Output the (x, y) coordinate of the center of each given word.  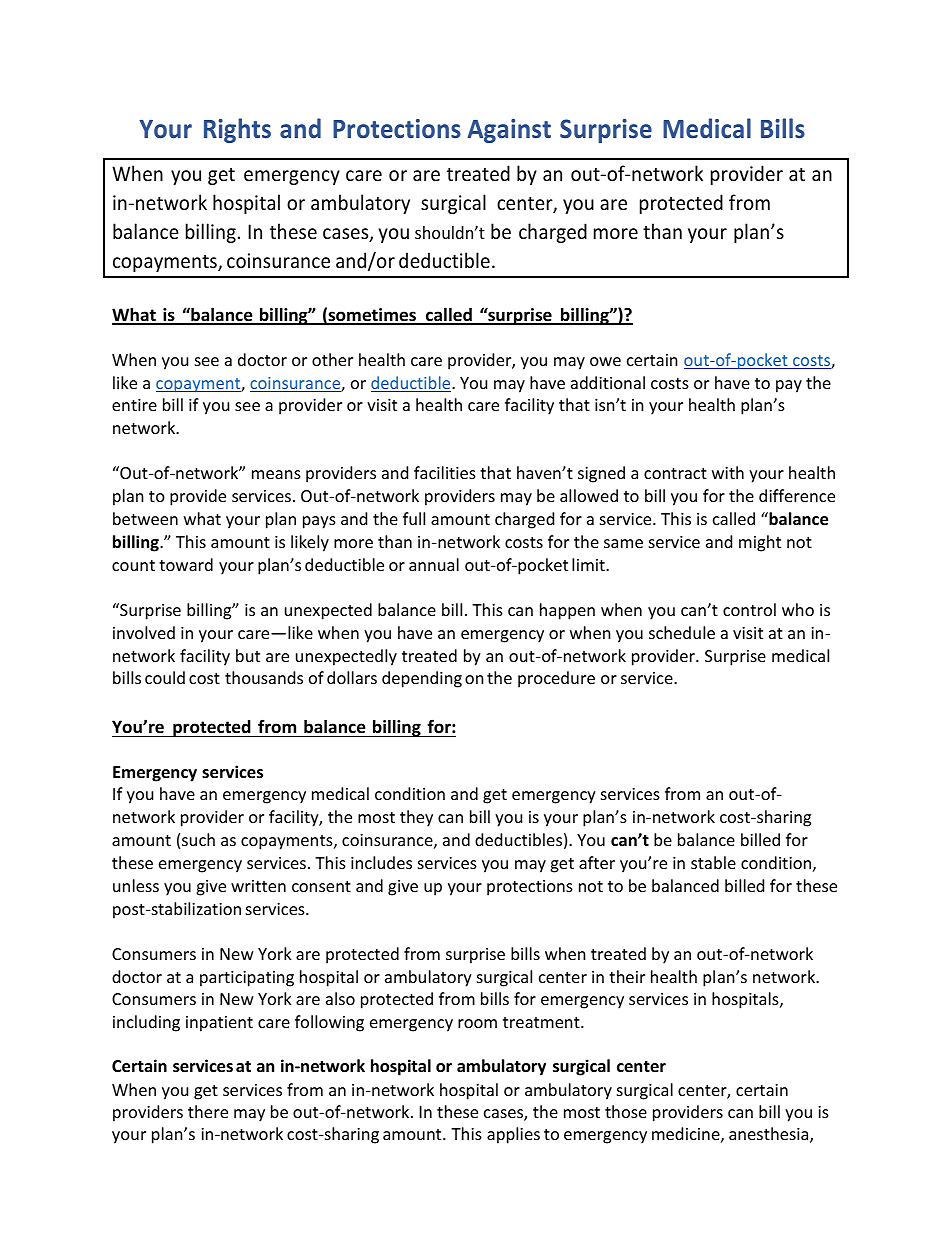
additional (608, 382)
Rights (237, 130)
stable (713, 862)
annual (434, 564)
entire (134, 405)
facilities (445, 472)
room (477, 1023)
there (208, 1111)
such (198, 839)
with (728, 472)
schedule (682, 632)
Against (509, 131)
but (248, 655)
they (416, 818)
